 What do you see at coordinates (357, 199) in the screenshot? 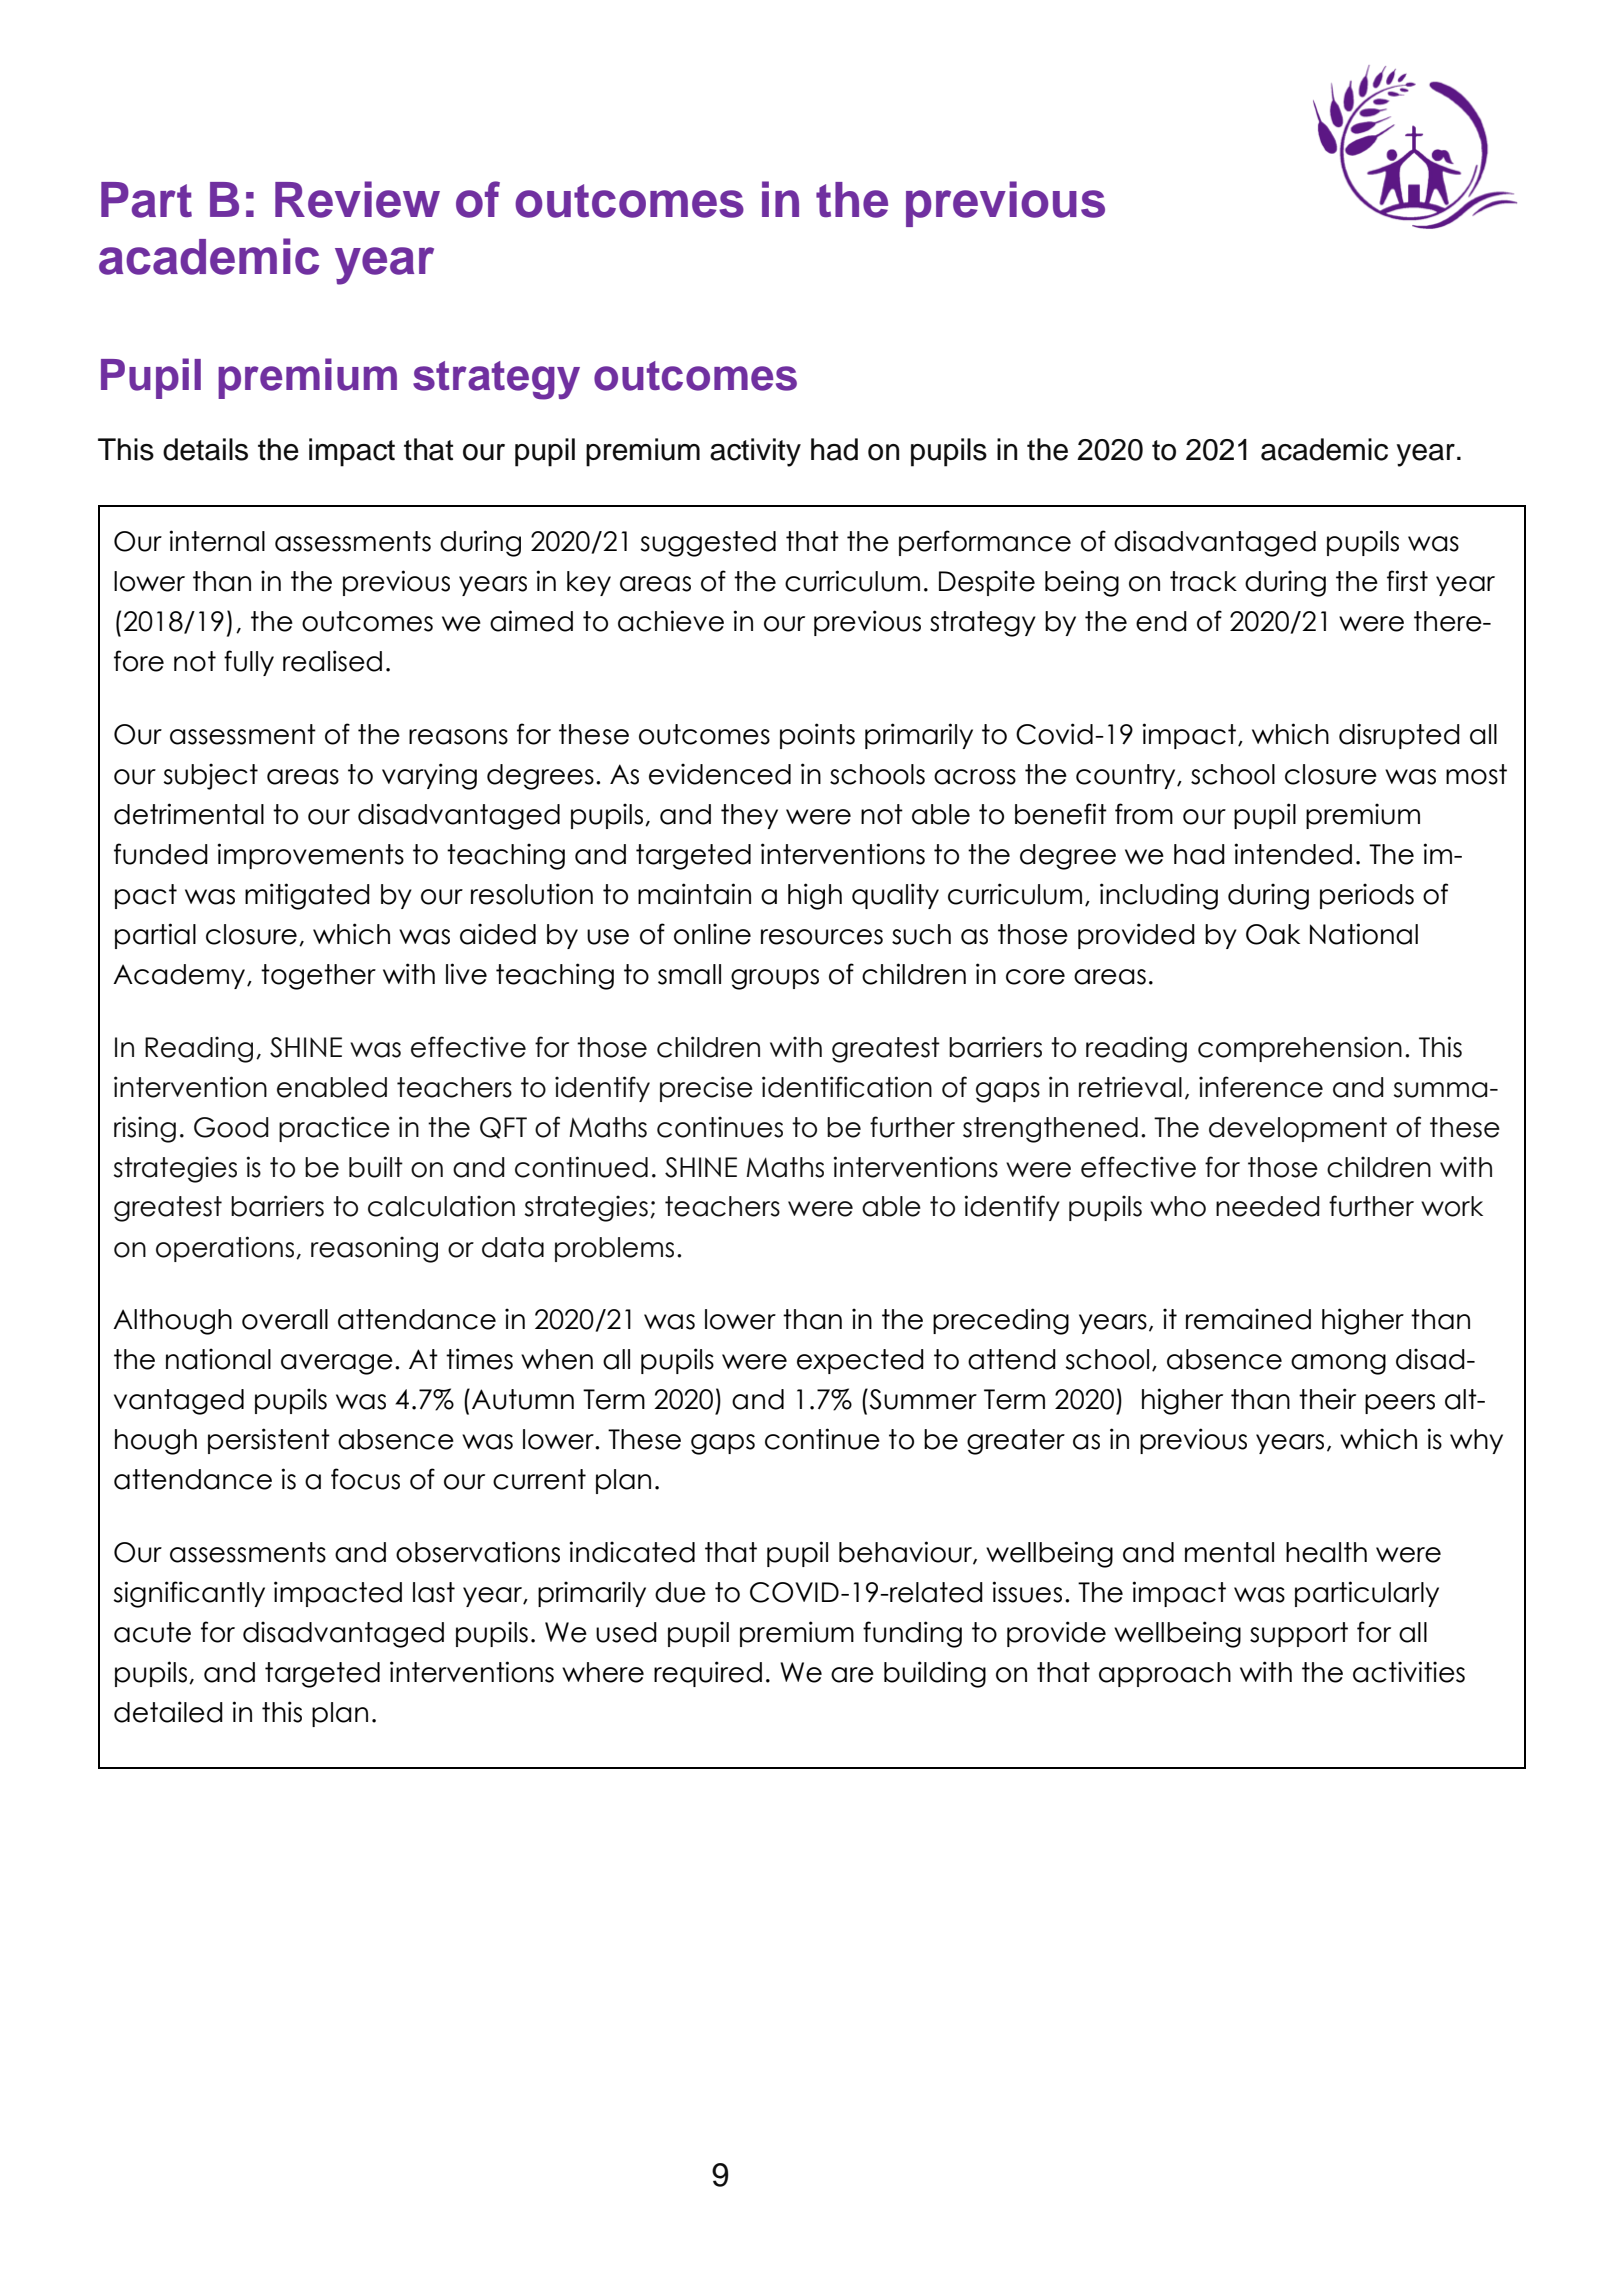
I see `Review` at bounding box center [357, 199].
